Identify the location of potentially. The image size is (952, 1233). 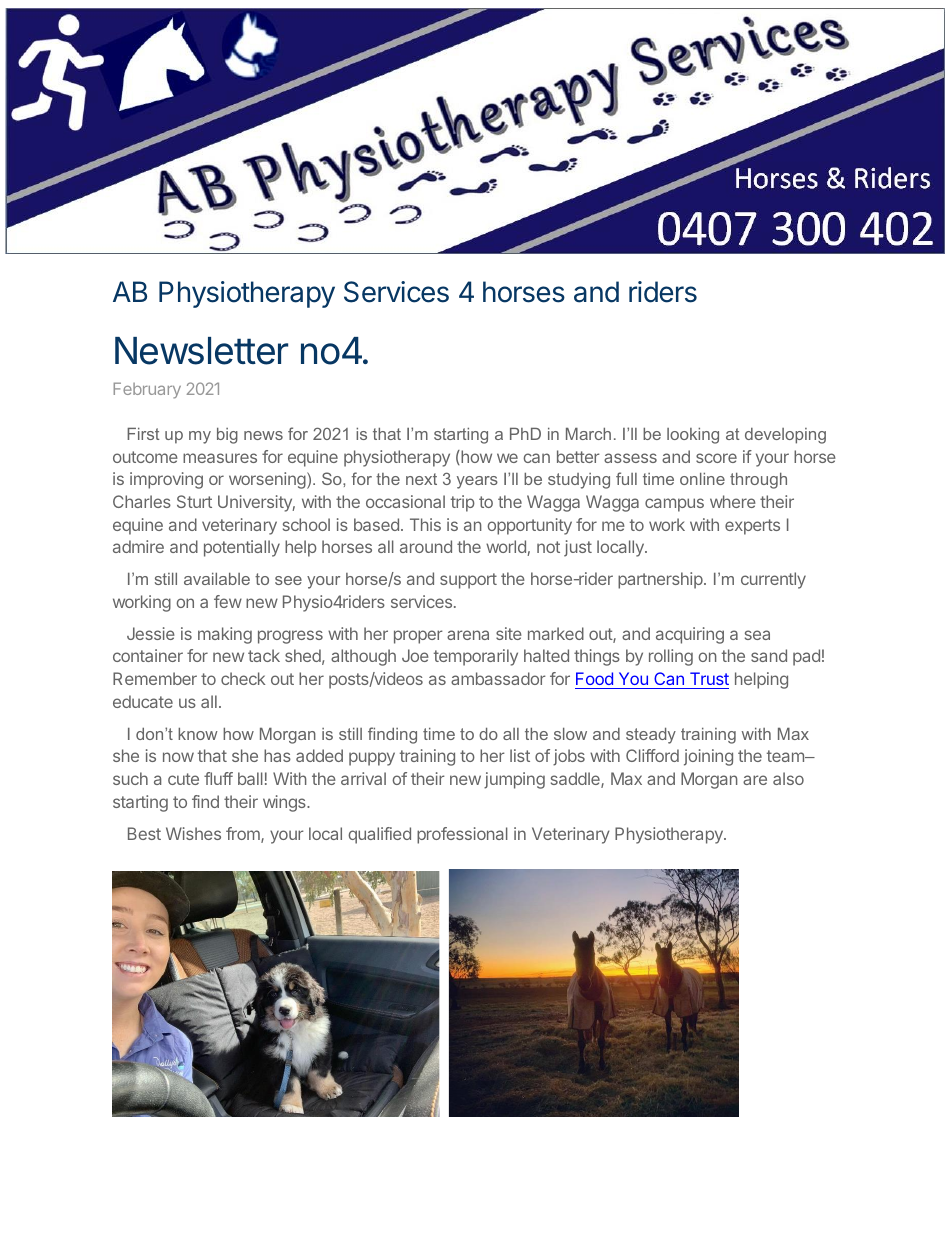
(242, 548).
